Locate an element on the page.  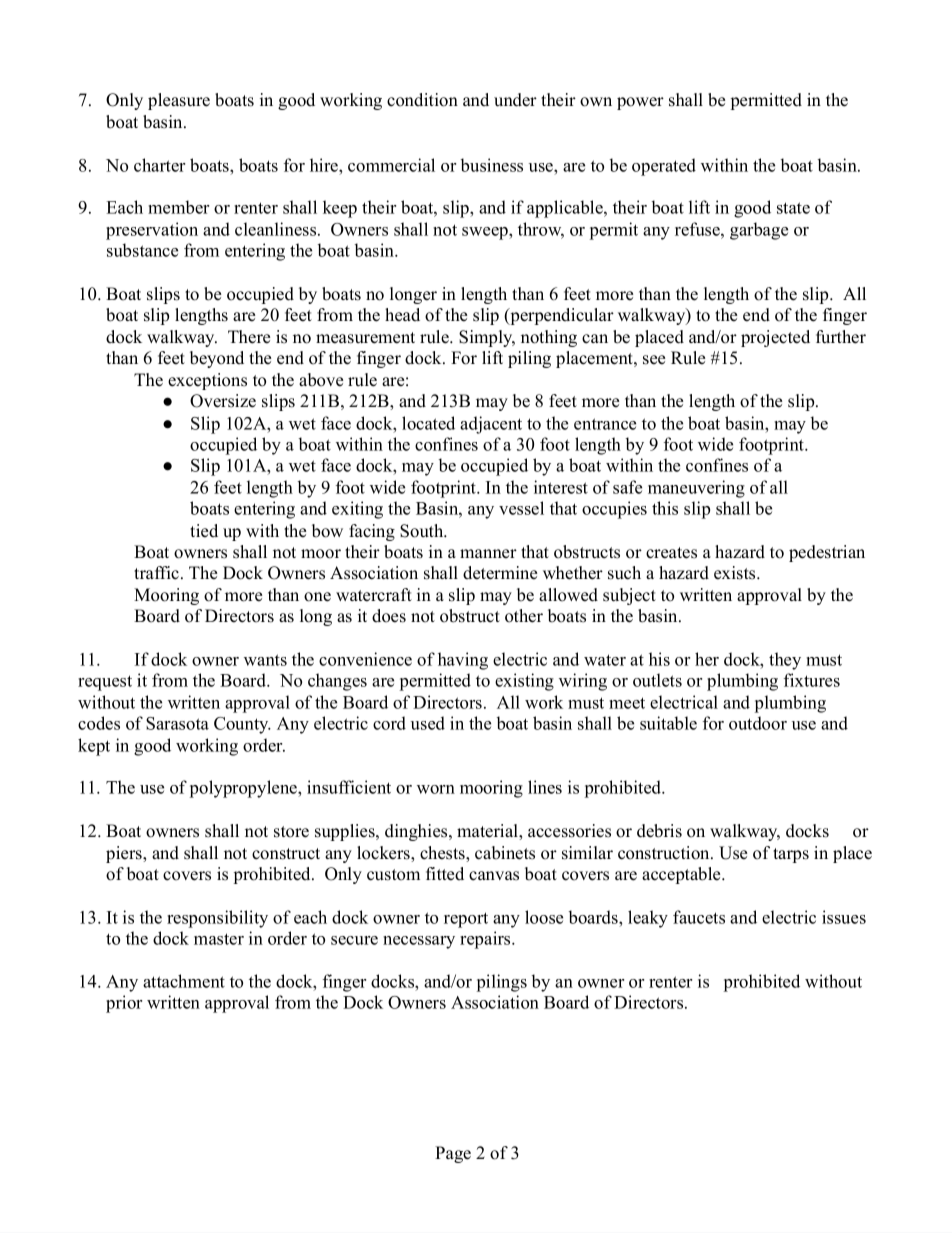
having is located at coordinates (463, 661).
